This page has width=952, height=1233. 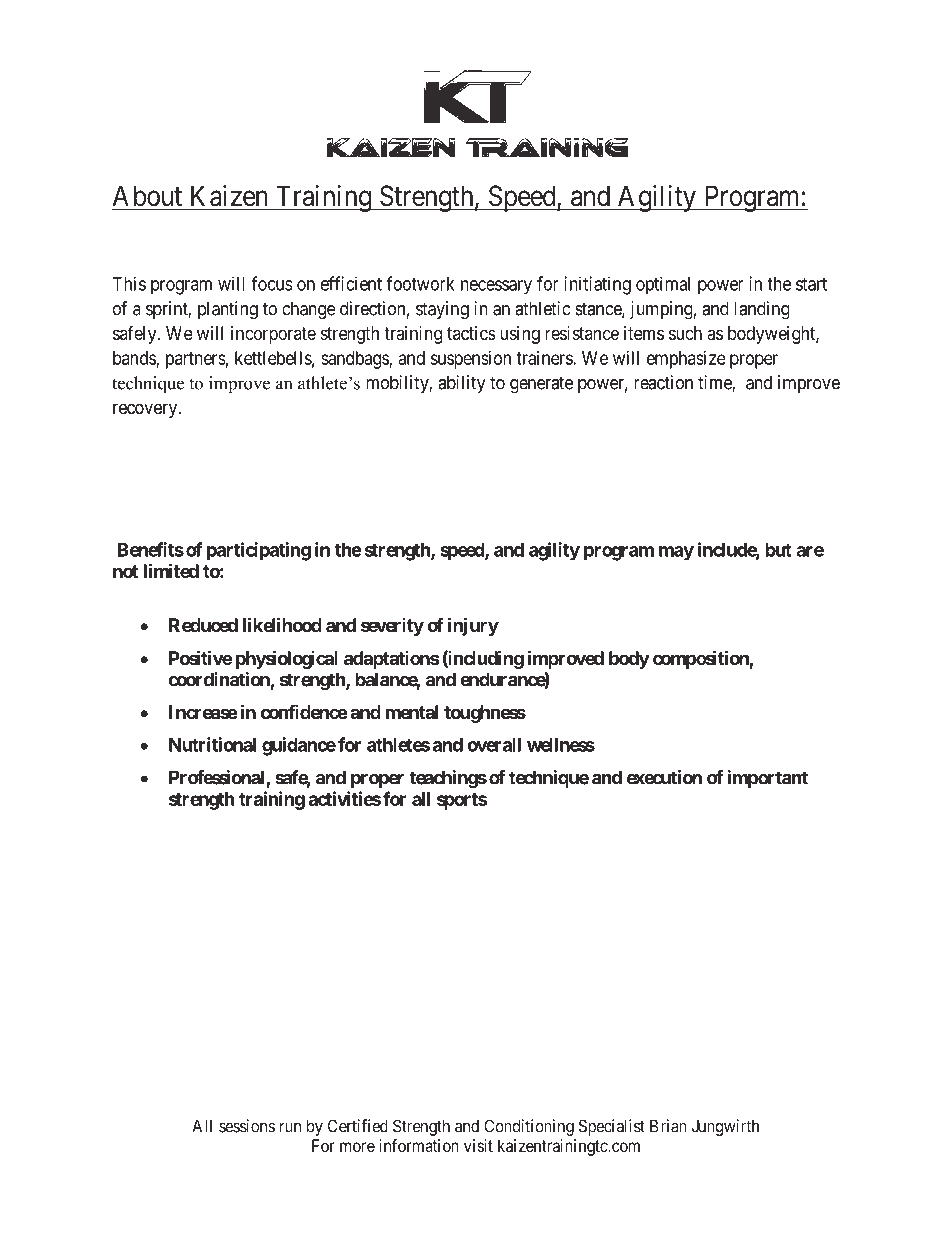 What do you see at coordinates (768, 779) in the page?
I see `important` at bounding box center [768, 779].
